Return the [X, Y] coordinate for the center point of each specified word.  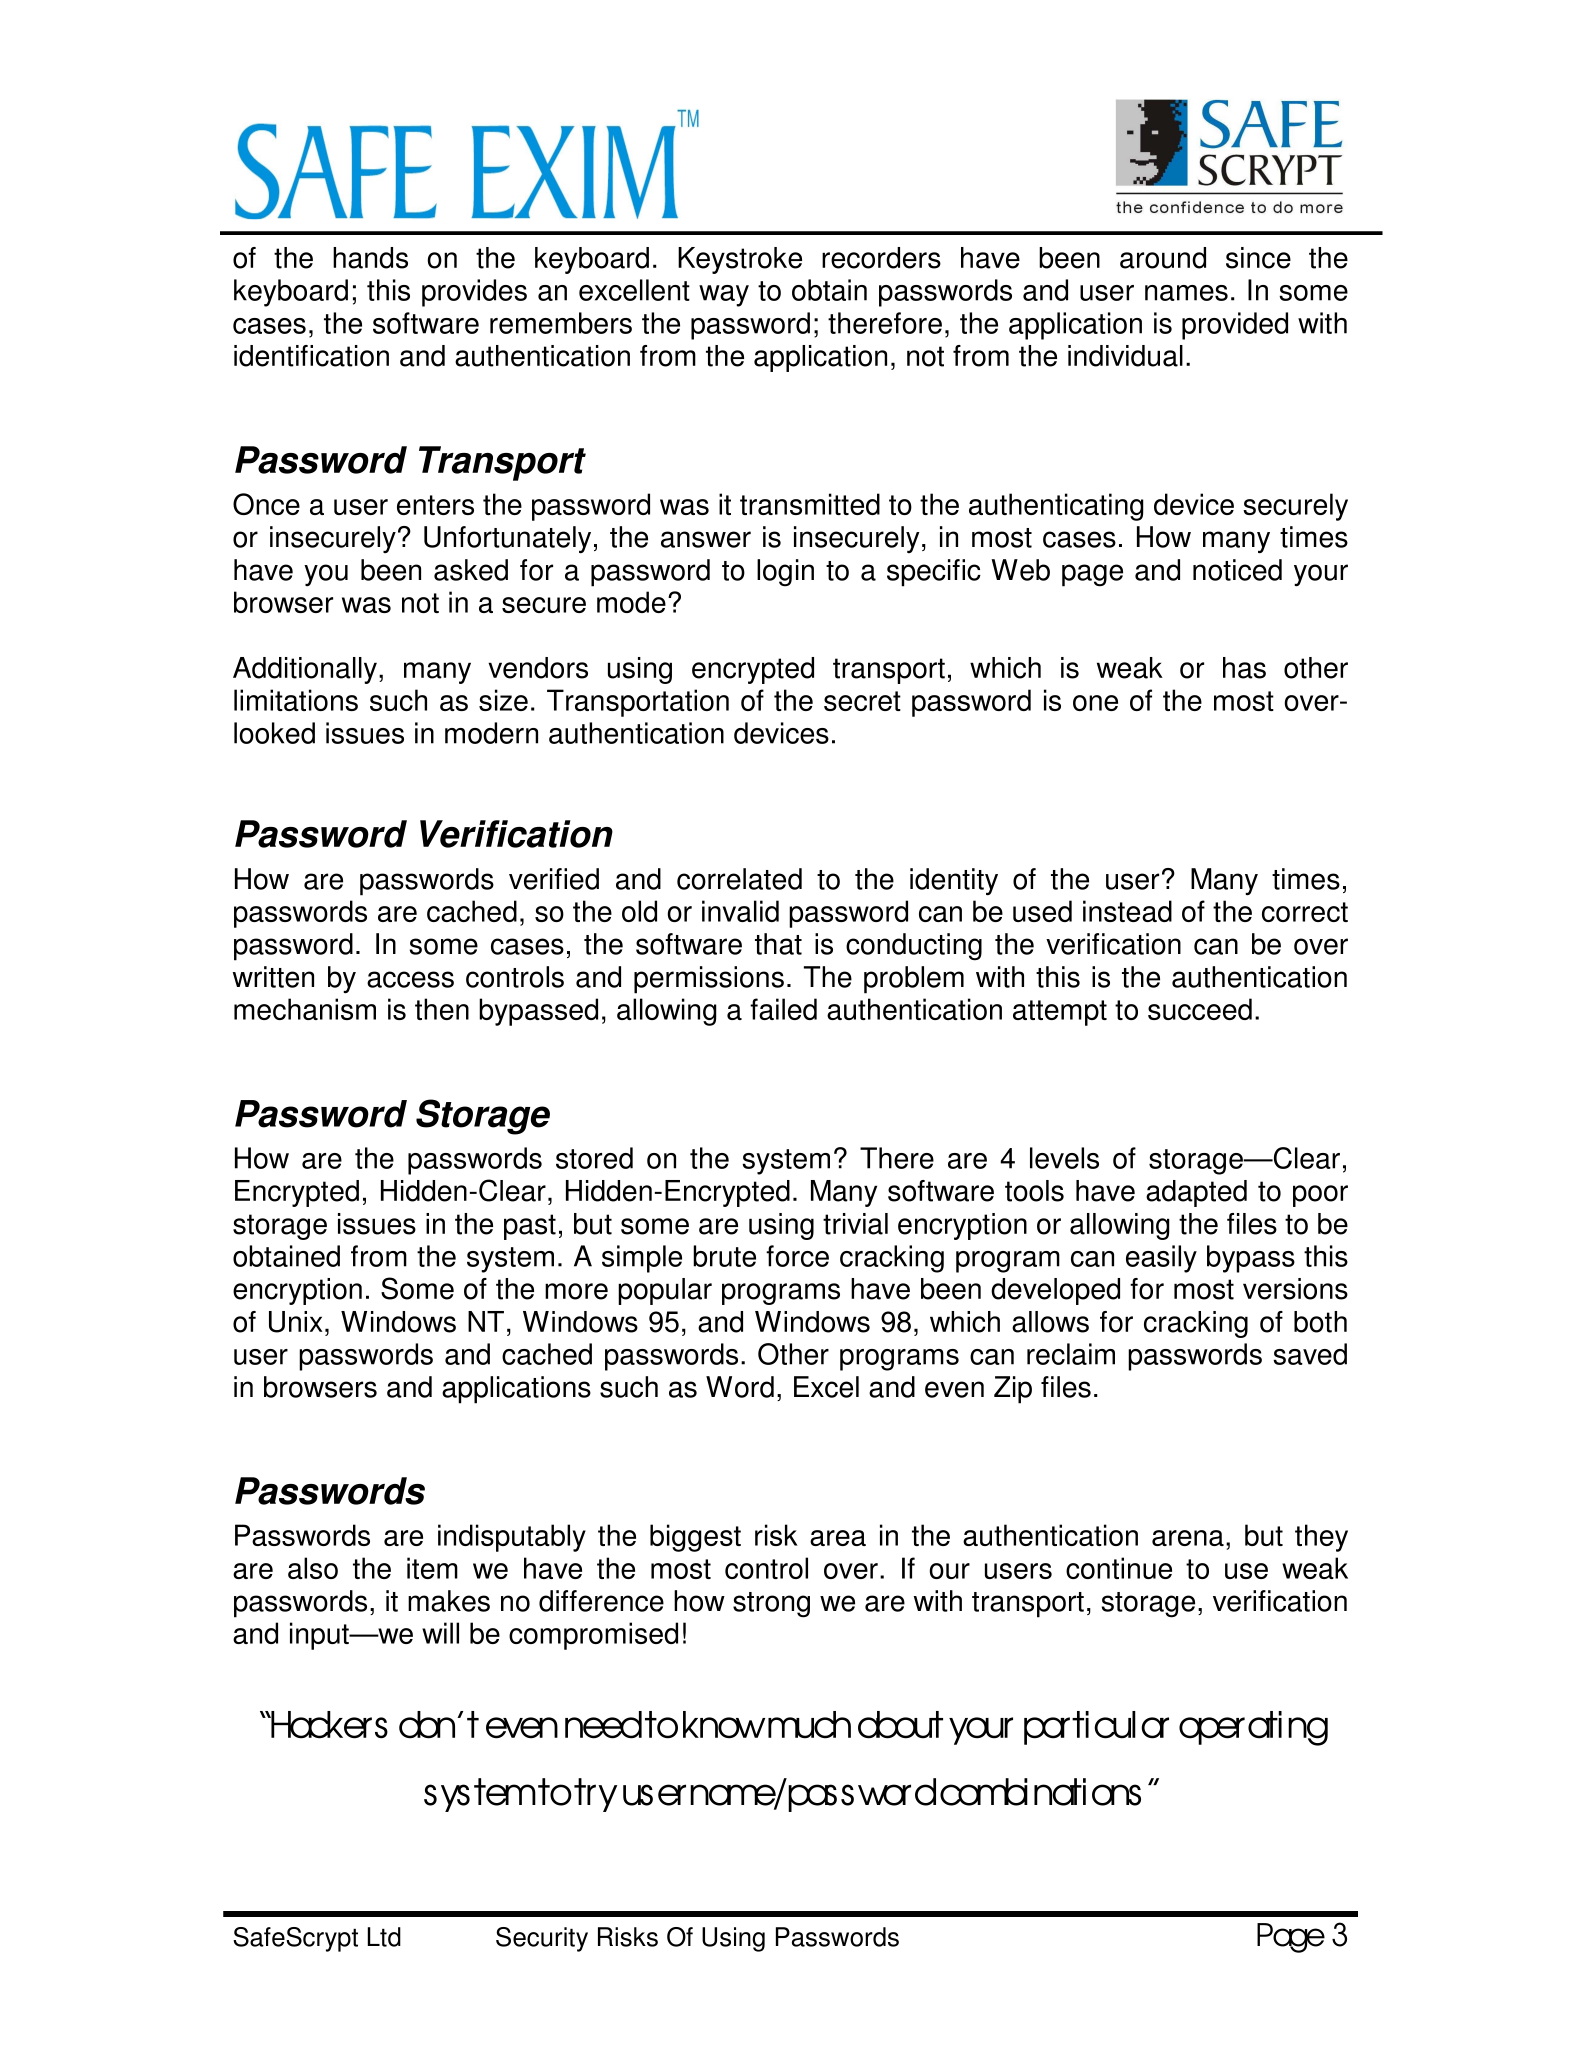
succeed [1200, 1009]
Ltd [384, 1937]
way [724, 296]
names [1186, 293]
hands [370, 258]
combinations [1040, 1792]
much [809, 1725]
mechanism [305, 1009]
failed [783, 1009]
